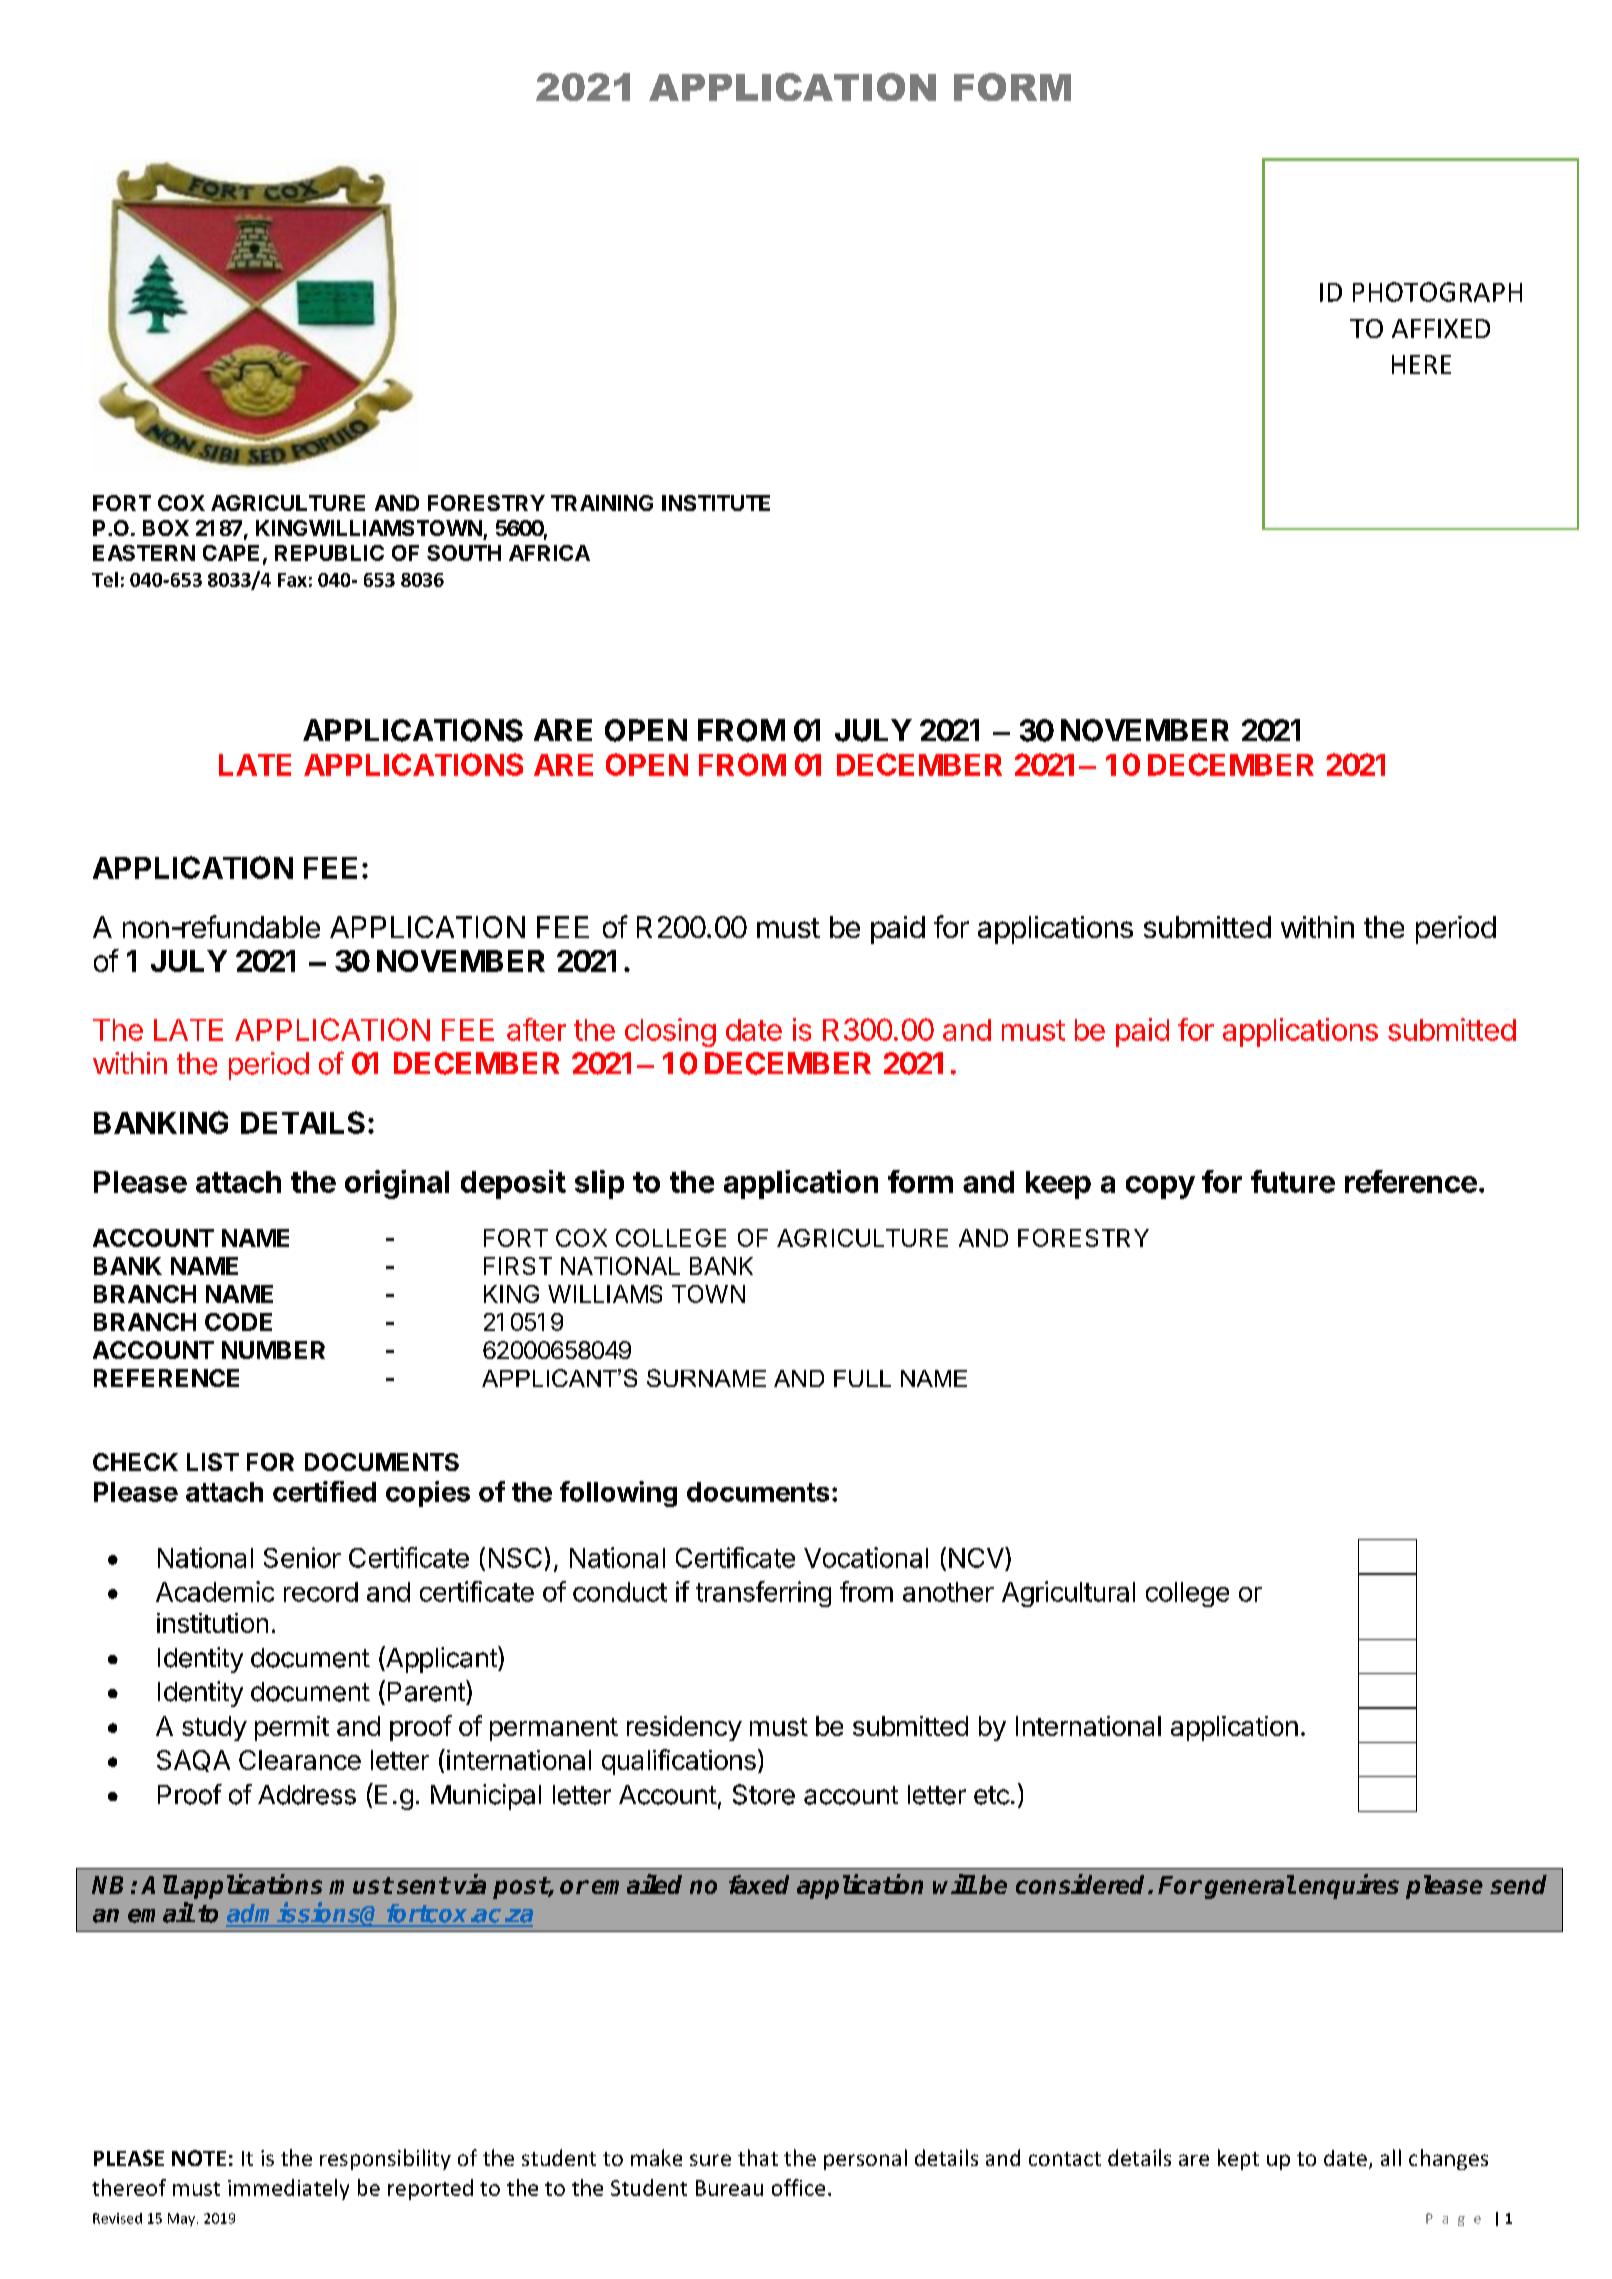 The image size is (1612, 2279). What do you see at coordinates (798, 2187) in the page?
I see `office` at bounding box center [798, 2187].
